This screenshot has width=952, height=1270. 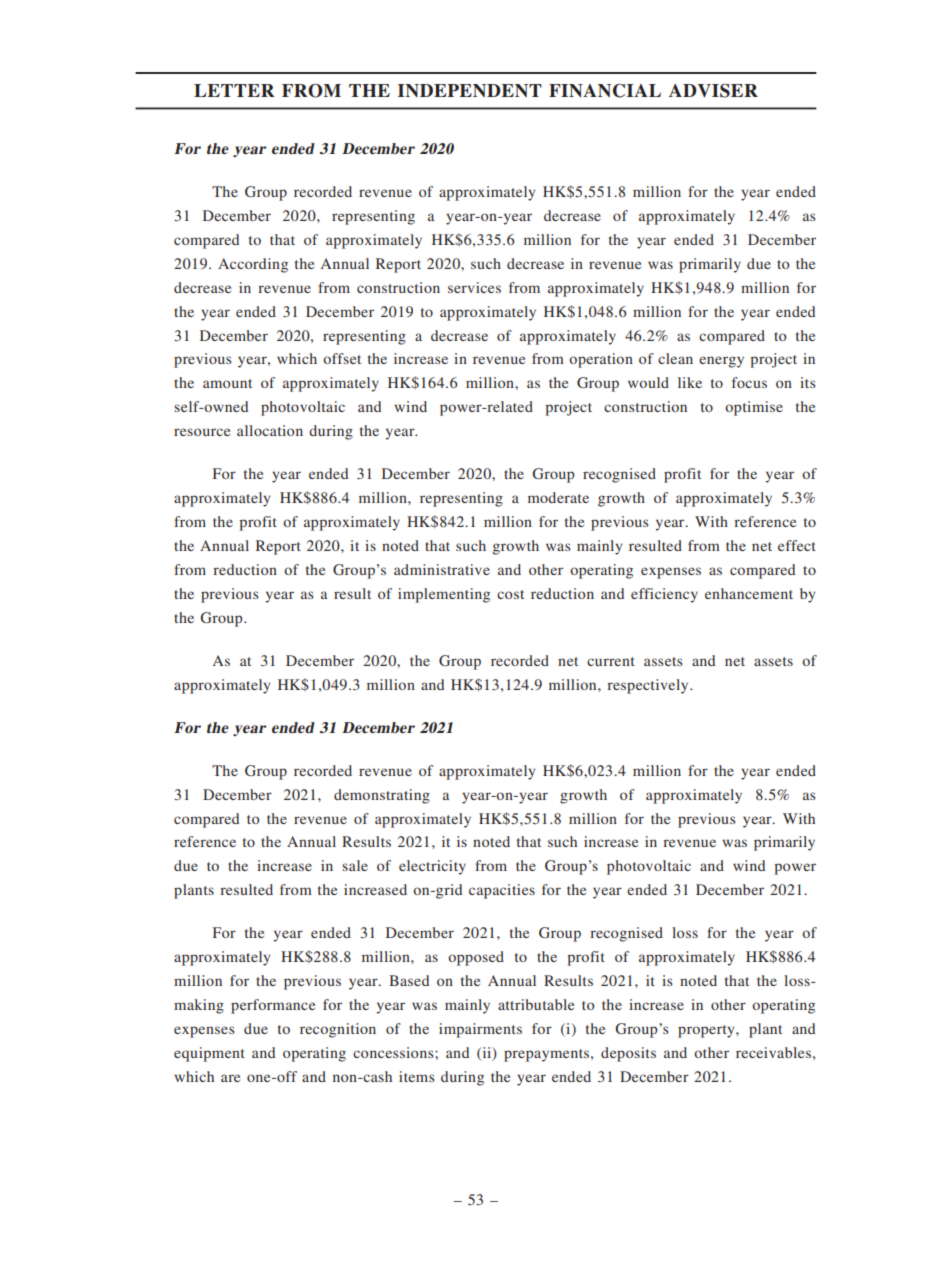 What do you see at coordinates (510, 594) in the screenshot?
I see `cost` at bounding box center [510, 594].
